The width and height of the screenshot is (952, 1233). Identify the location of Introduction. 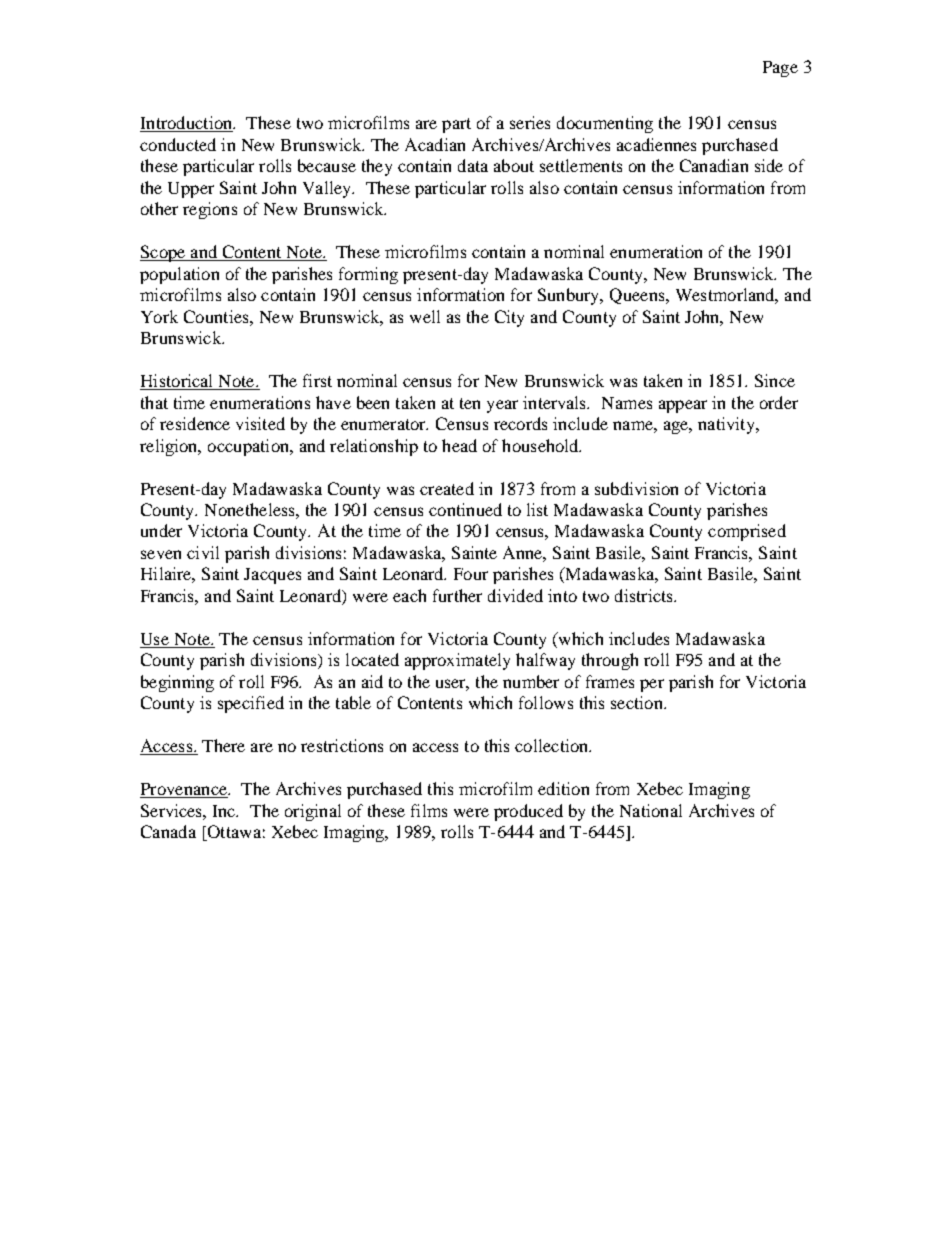
(187, 124).
